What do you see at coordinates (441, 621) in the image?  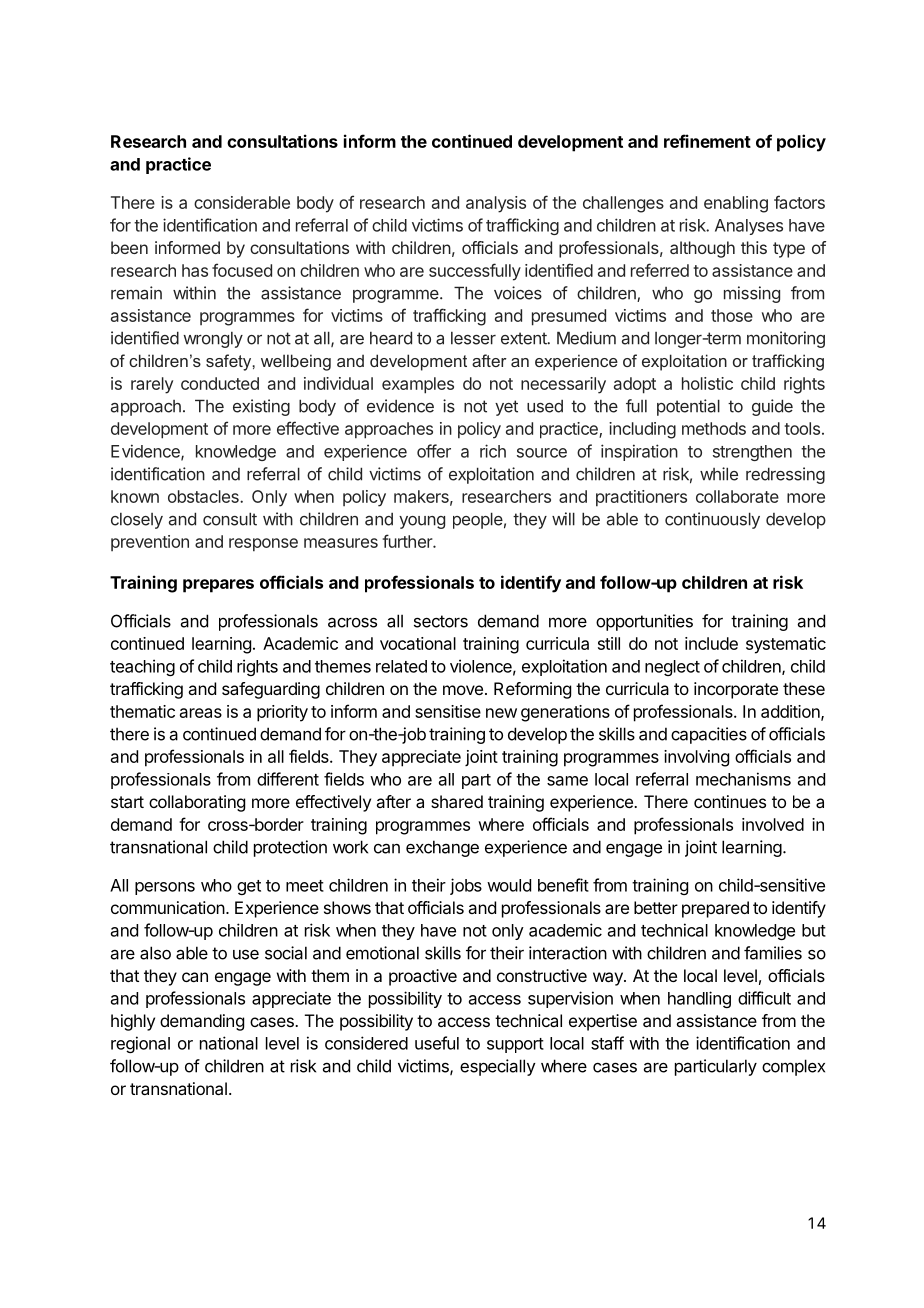 I see `sectors` at bounding box center [441, 621].
